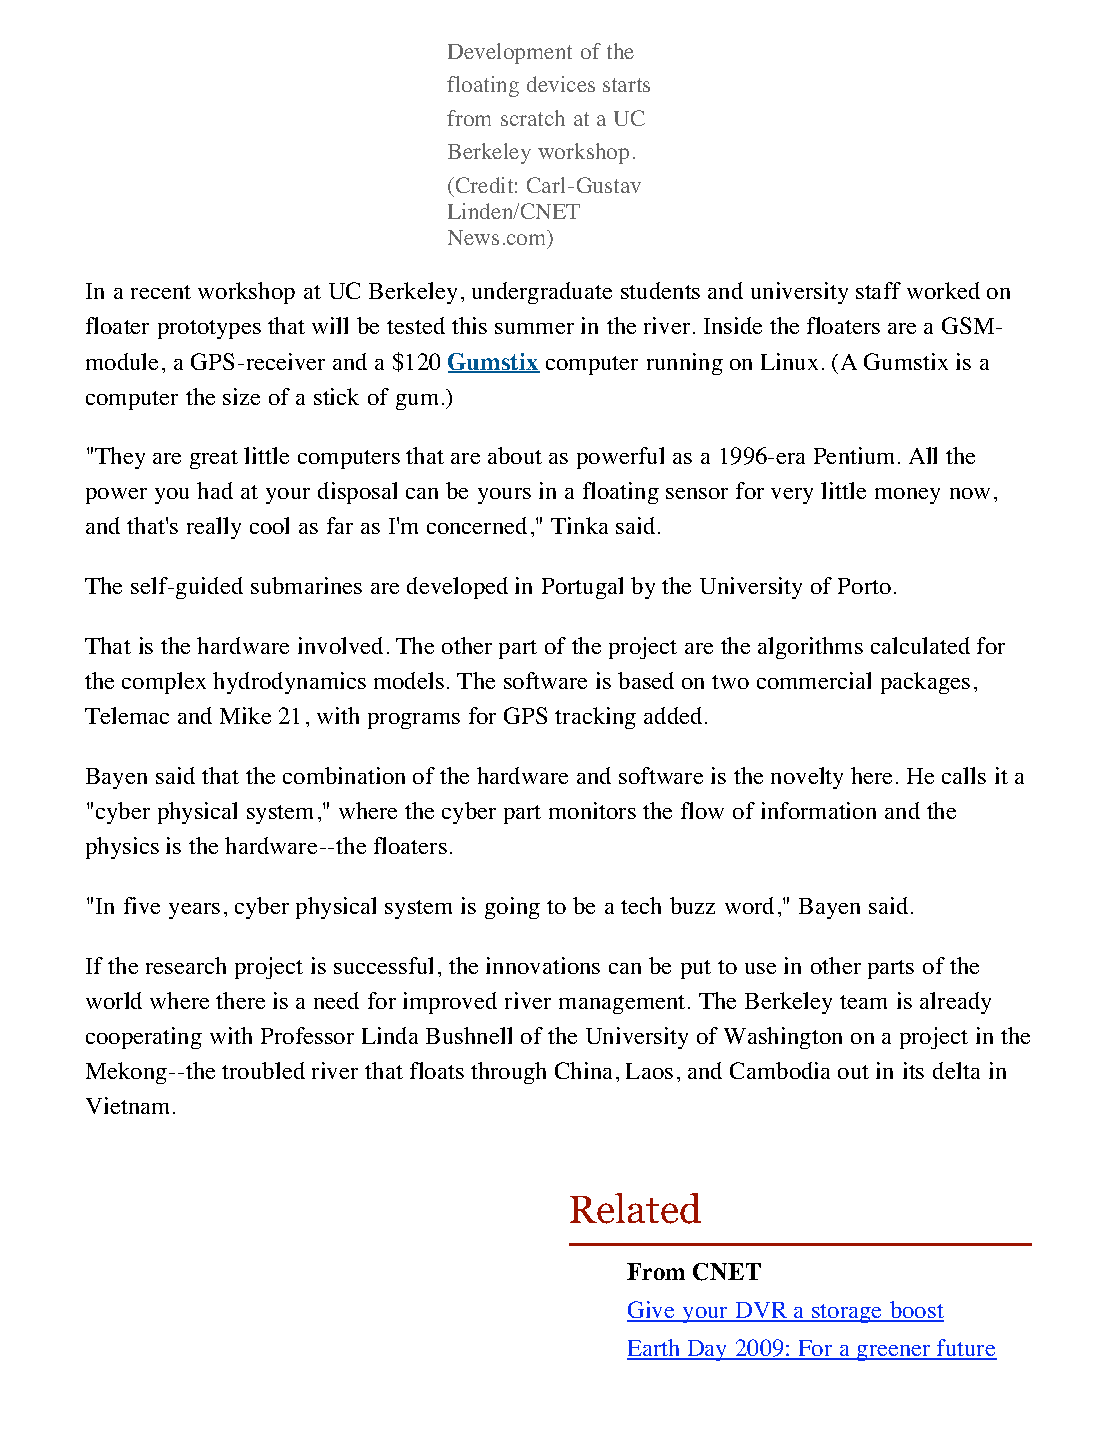 The width and height of the page is (1117, 1445). Describe the element at coordinates (161, 292) in the page. I see `recent` at that location.
